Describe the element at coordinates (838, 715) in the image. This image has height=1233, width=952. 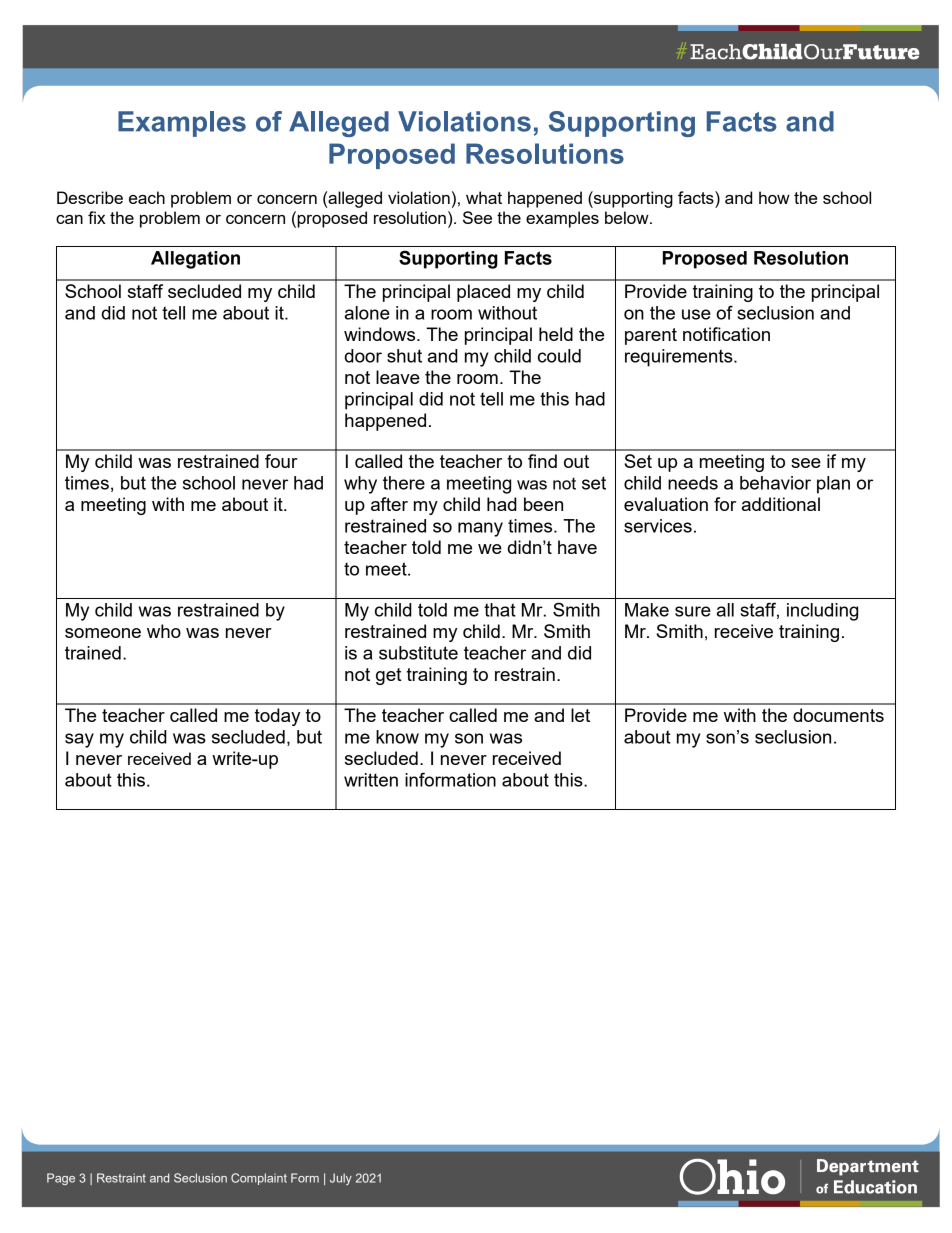
I see `documents` at that location.
